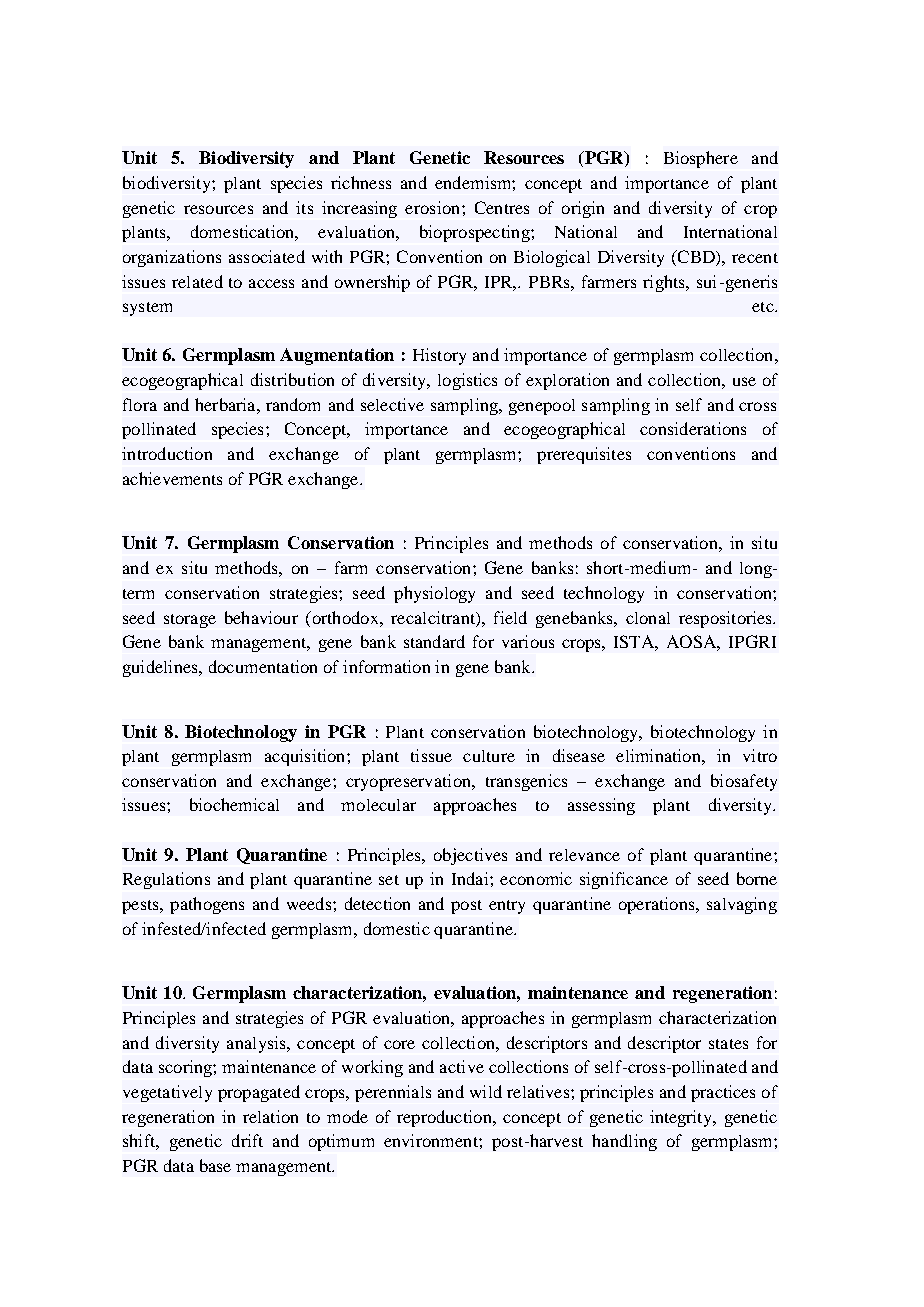 The width and height of the page is (924, 1307). I want to click on standard, so click(434, 641).
